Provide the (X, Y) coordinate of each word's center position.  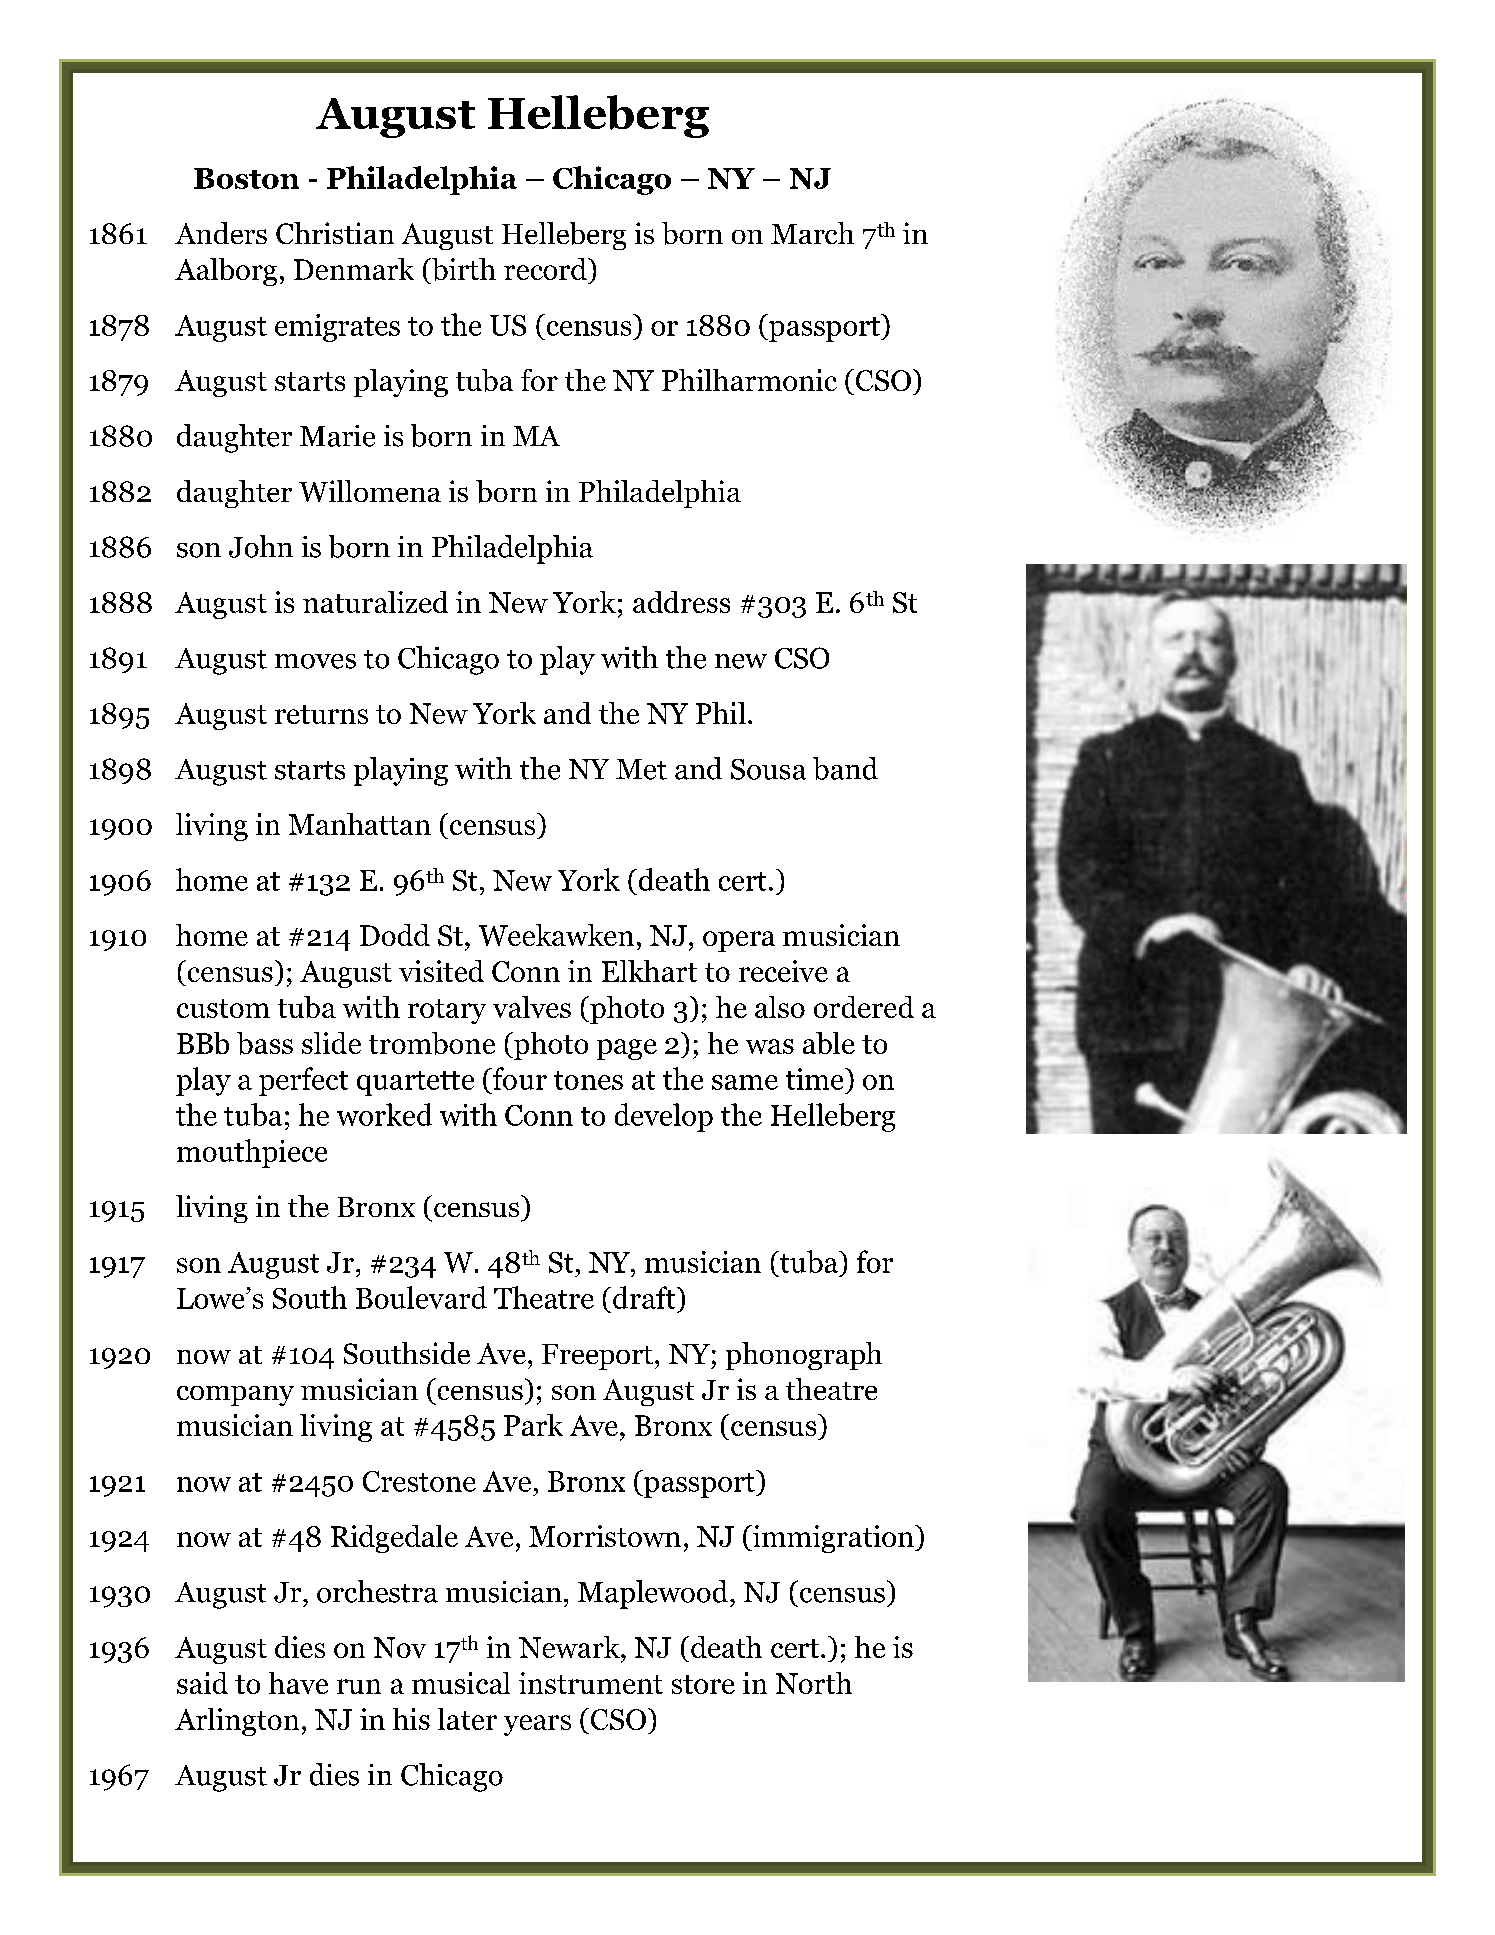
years (537, 1725)
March (812, 233)
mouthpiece (252, 1153)
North (814, 1683)
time (816, 1079)
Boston (246, 178)
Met (641, 769)
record (546, 269)
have (298, 1683)
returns (321, 714)
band (845, 768)
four (518, 1078)
